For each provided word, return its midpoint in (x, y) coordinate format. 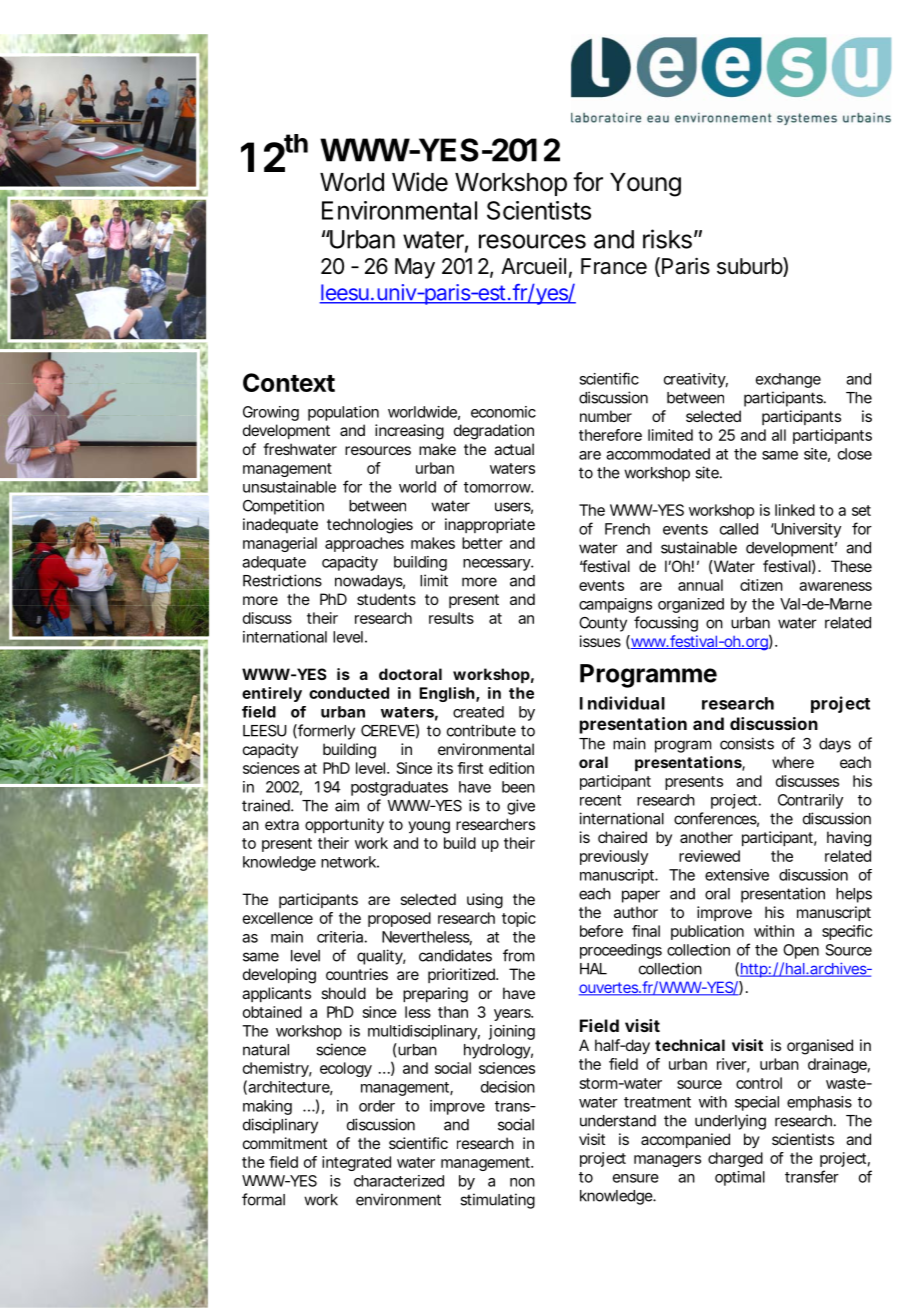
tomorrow (498, 487)
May (415, 268)
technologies (370, 526)
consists (747, 743)
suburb (750, 267)
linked (795, 510)
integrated (356, 1163)
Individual (622, 703)
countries (357, 974)
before (601, 931)
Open (801, 951)
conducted (349, 693)
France (614, 266)
